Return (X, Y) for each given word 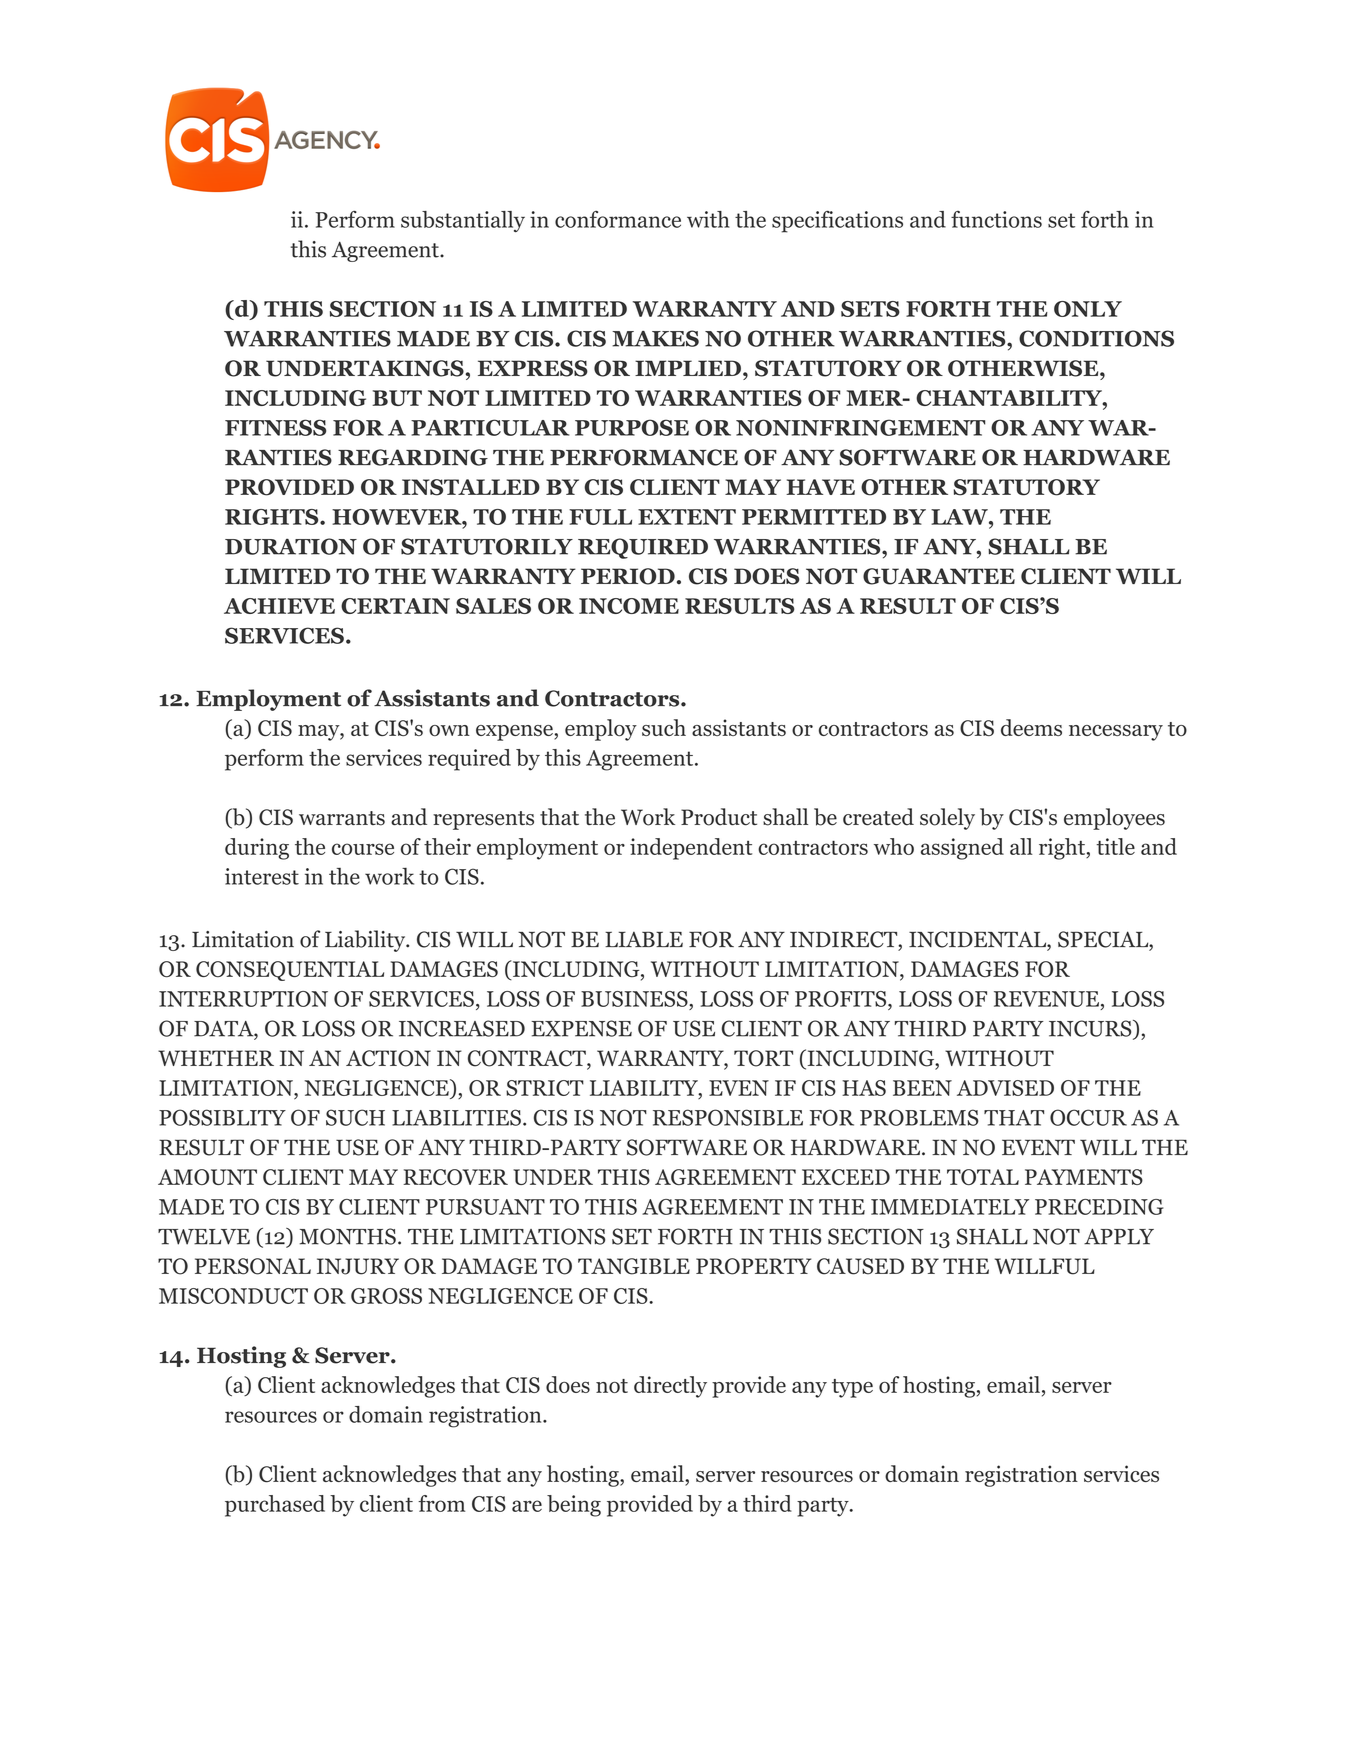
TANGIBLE (634, 1266)
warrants (342, 818)
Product (719, 817)
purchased (275, 1506)
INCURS (1091, 1029)
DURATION (291, 546)
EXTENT (687, 517)
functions (996, 219)
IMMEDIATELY (950, 1207)
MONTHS (348, 1236)
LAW (960, 517)
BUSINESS (635, 999)
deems (1031, 727)
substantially (463, 221)
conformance (618, 219)
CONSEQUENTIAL (290, 971)
